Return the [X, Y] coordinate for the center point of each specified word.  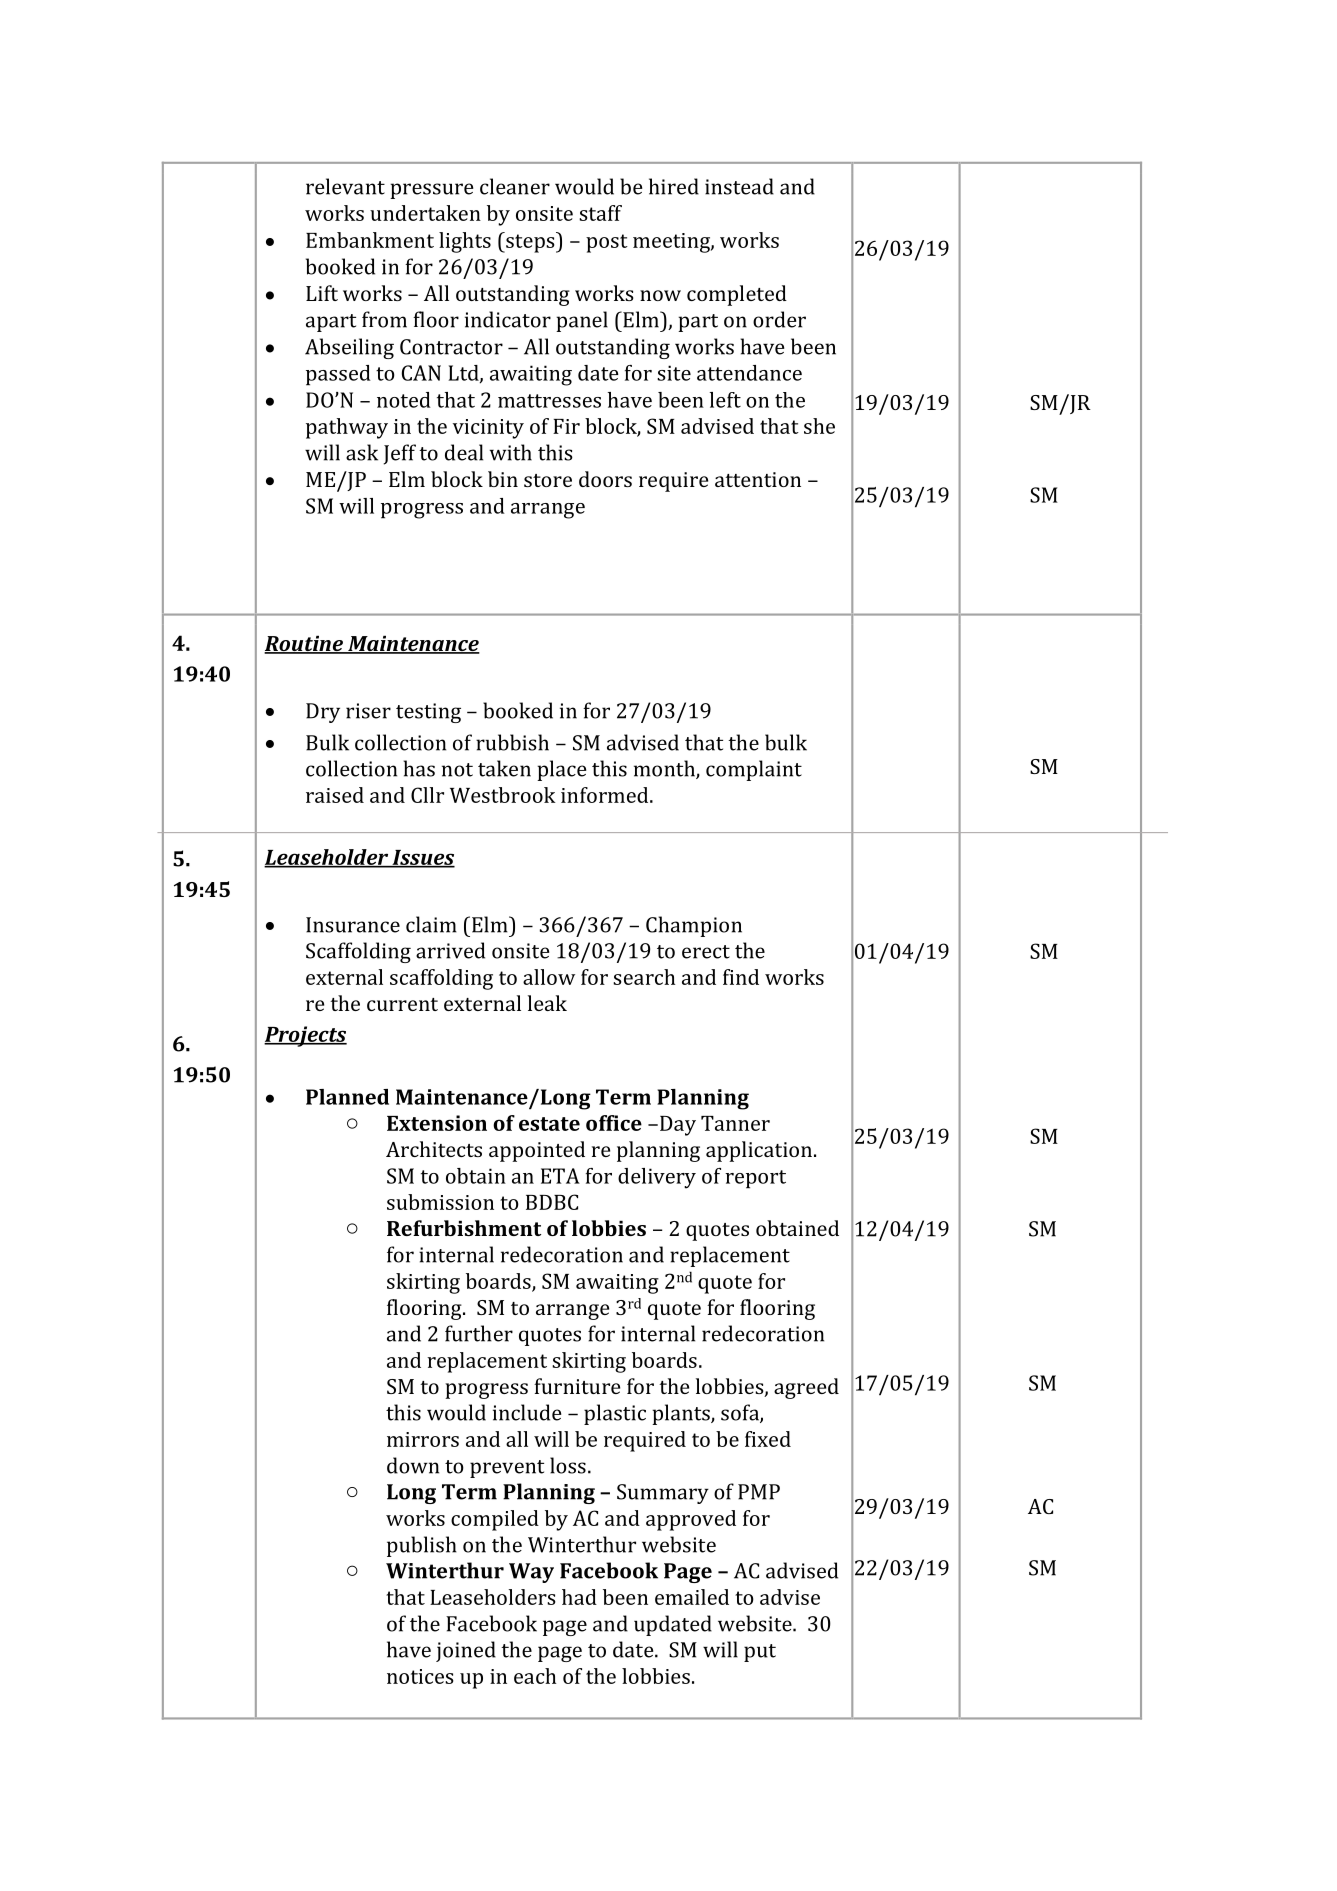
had [579, 1597]
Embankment [370, 240]
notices [420, 1676]
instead [739, 186]
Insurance [353, 925]
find [741, 977]
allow [549, 977]
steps [530, 242]
